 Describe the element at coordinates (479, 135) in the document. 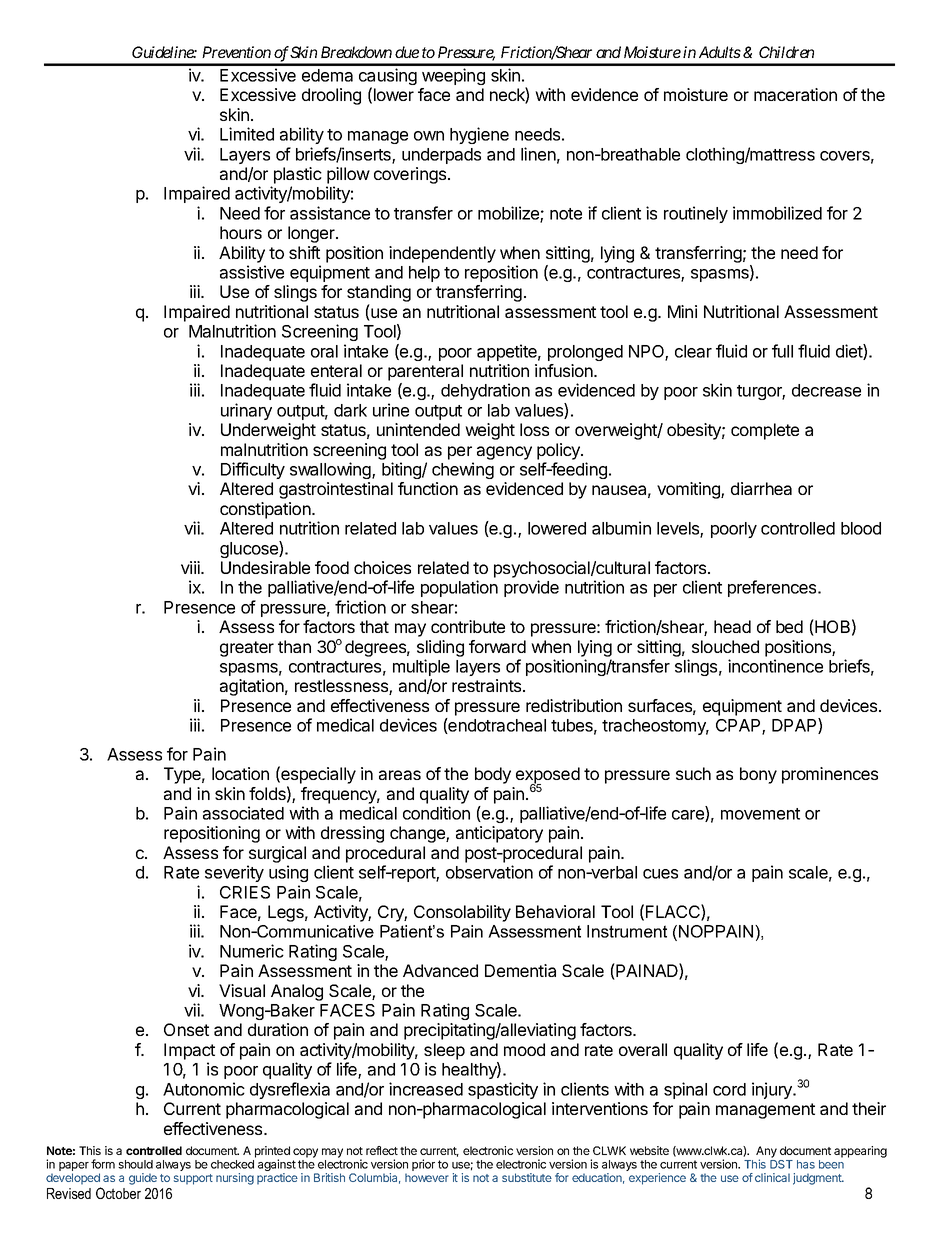

I see `hygiene` at that location.
